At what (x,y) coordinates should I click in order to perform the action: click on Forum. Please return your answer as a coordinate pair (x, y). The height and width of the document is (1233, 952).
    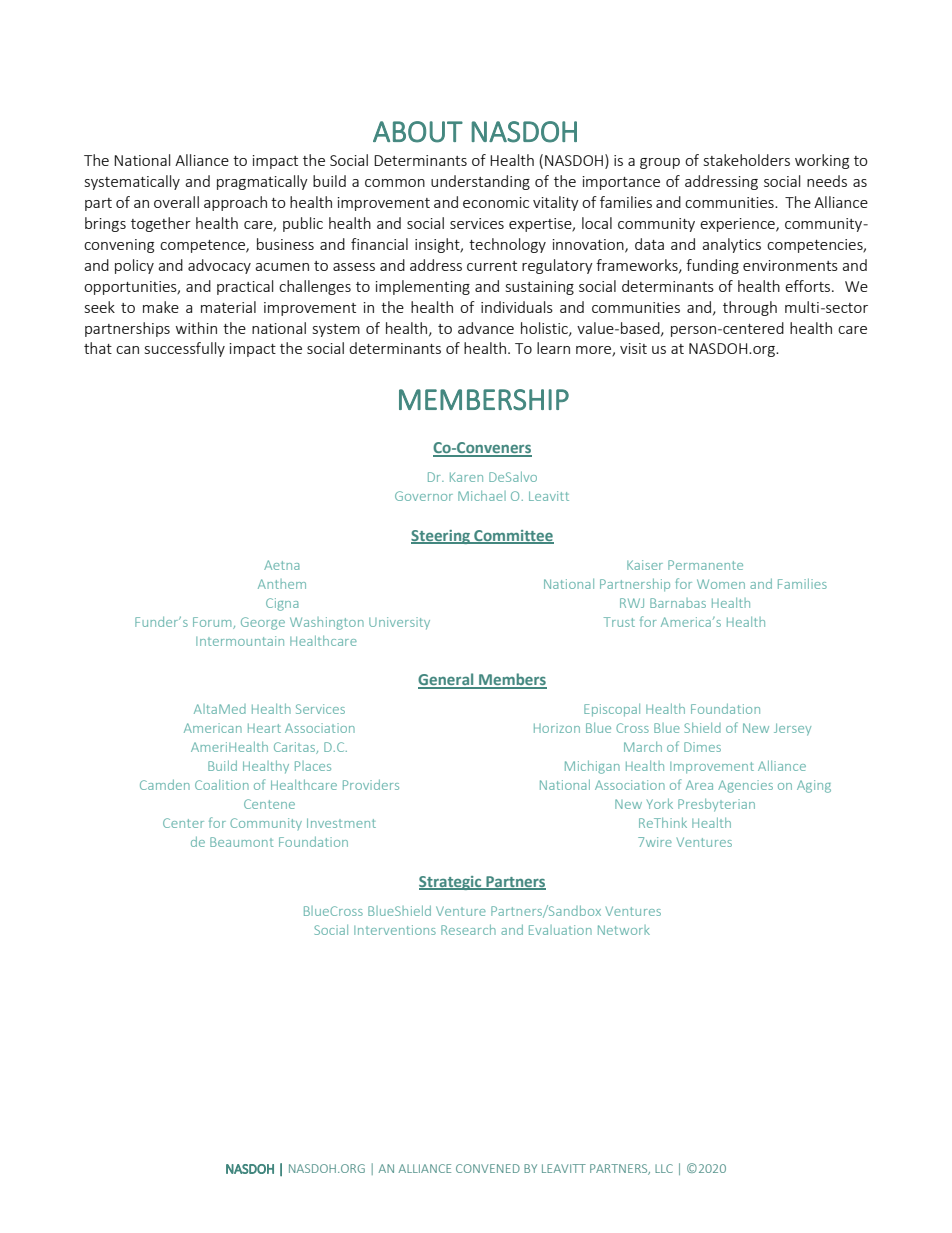
    Looking at the image, I should click on (213, 623).
